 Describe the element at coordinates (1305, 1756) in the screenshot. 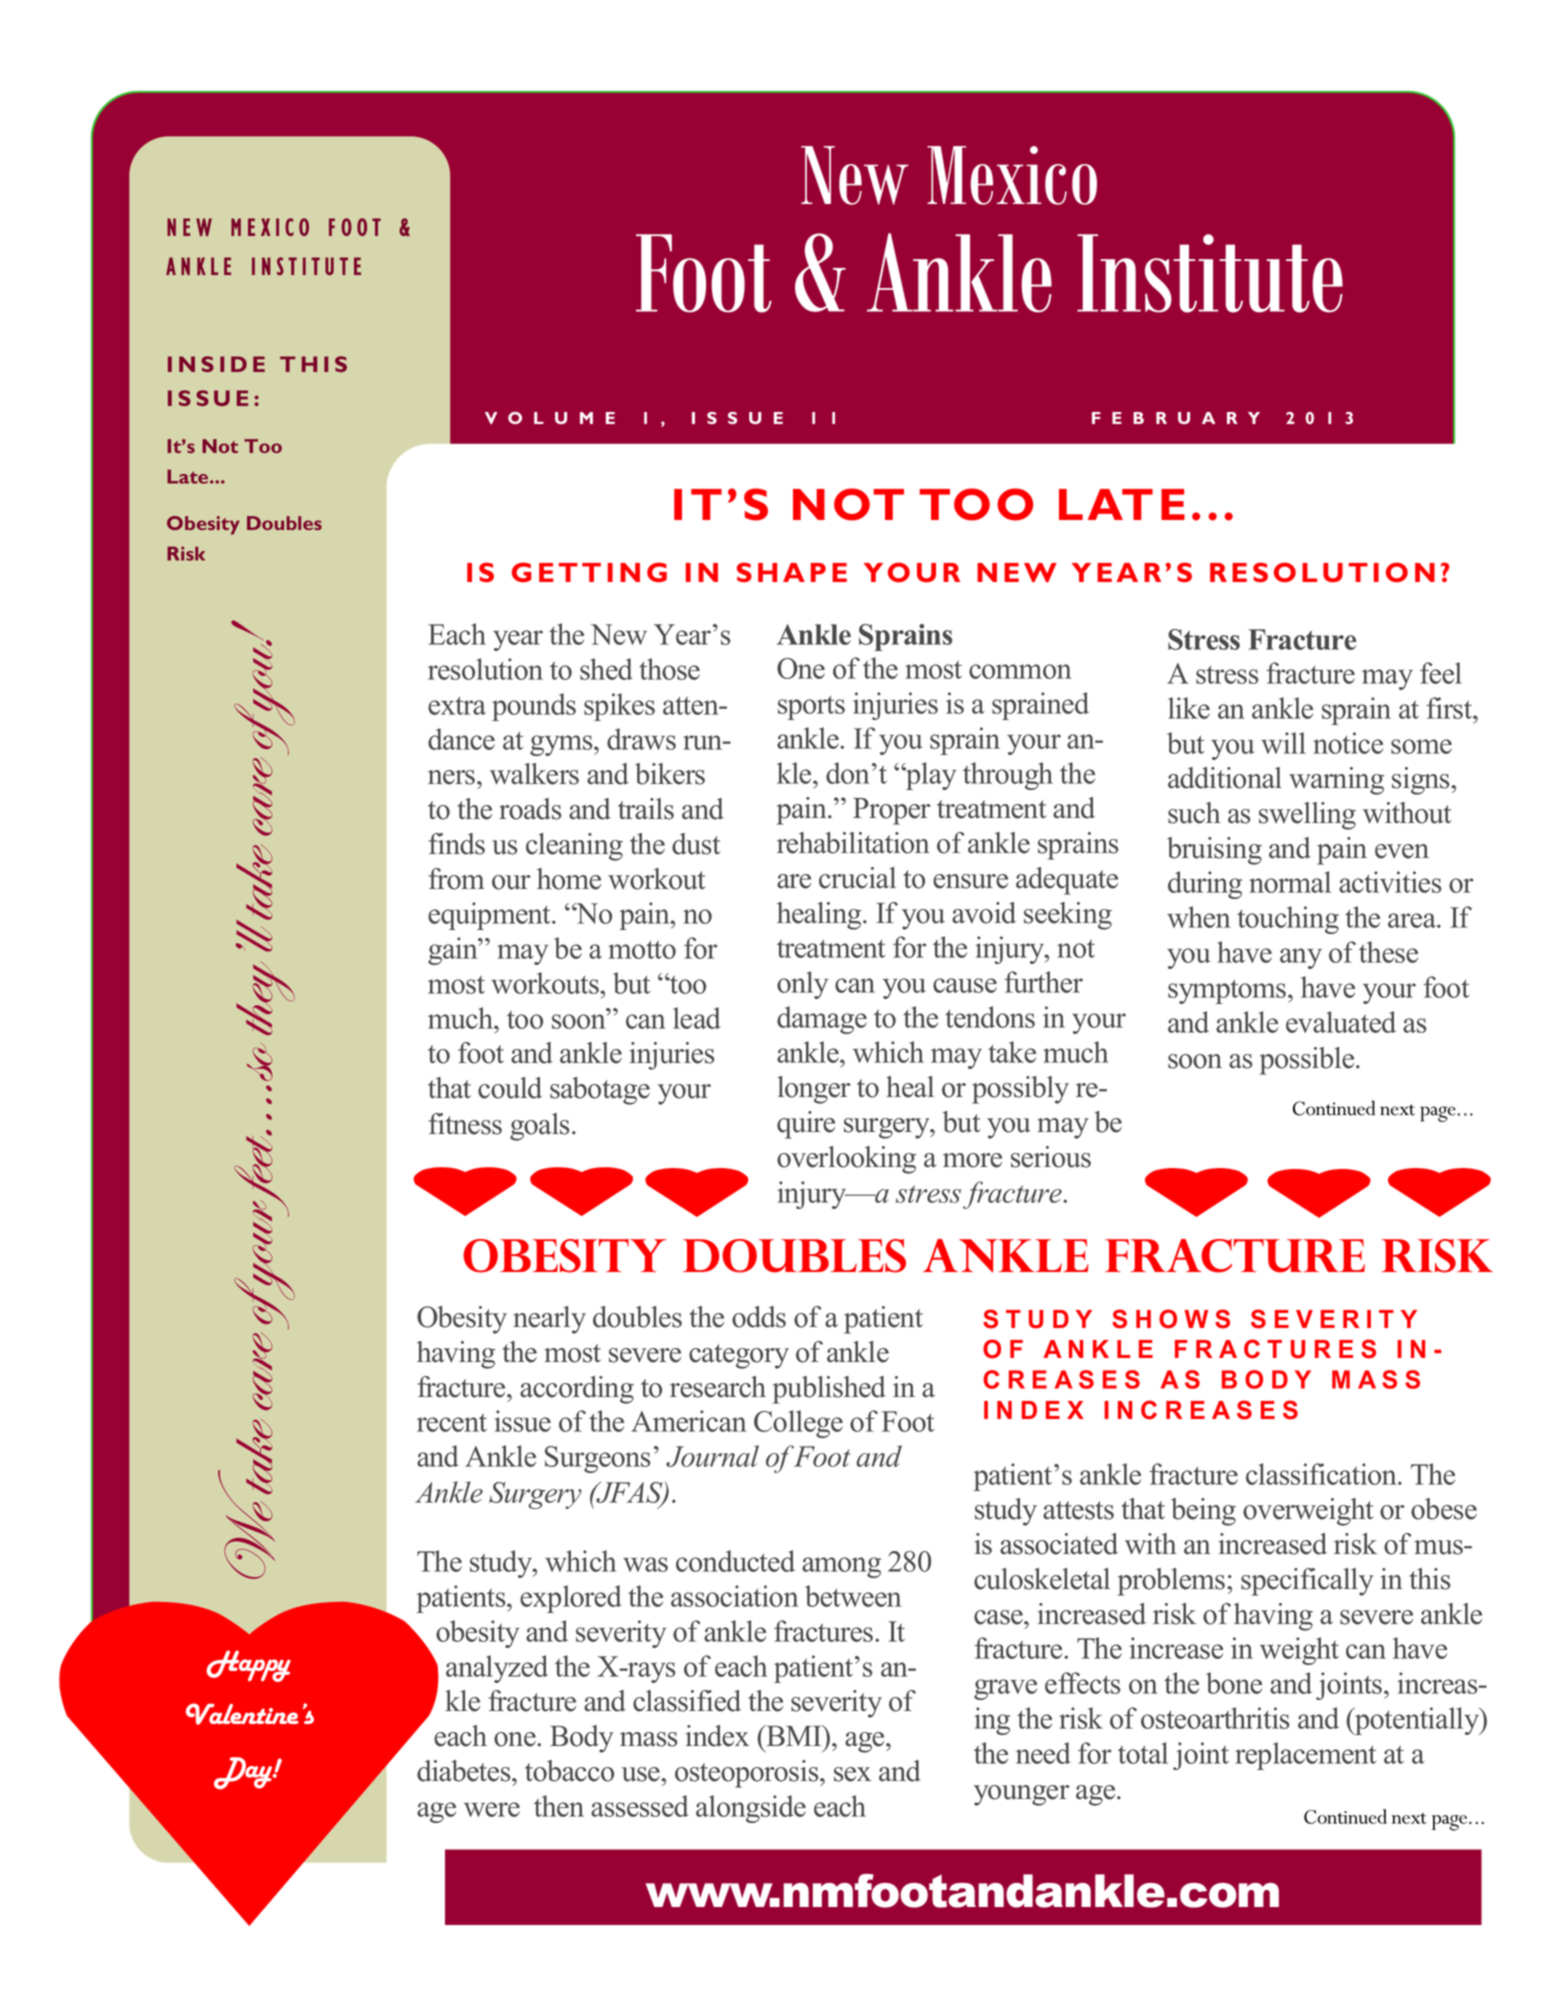

I see `replacement` at that location.
